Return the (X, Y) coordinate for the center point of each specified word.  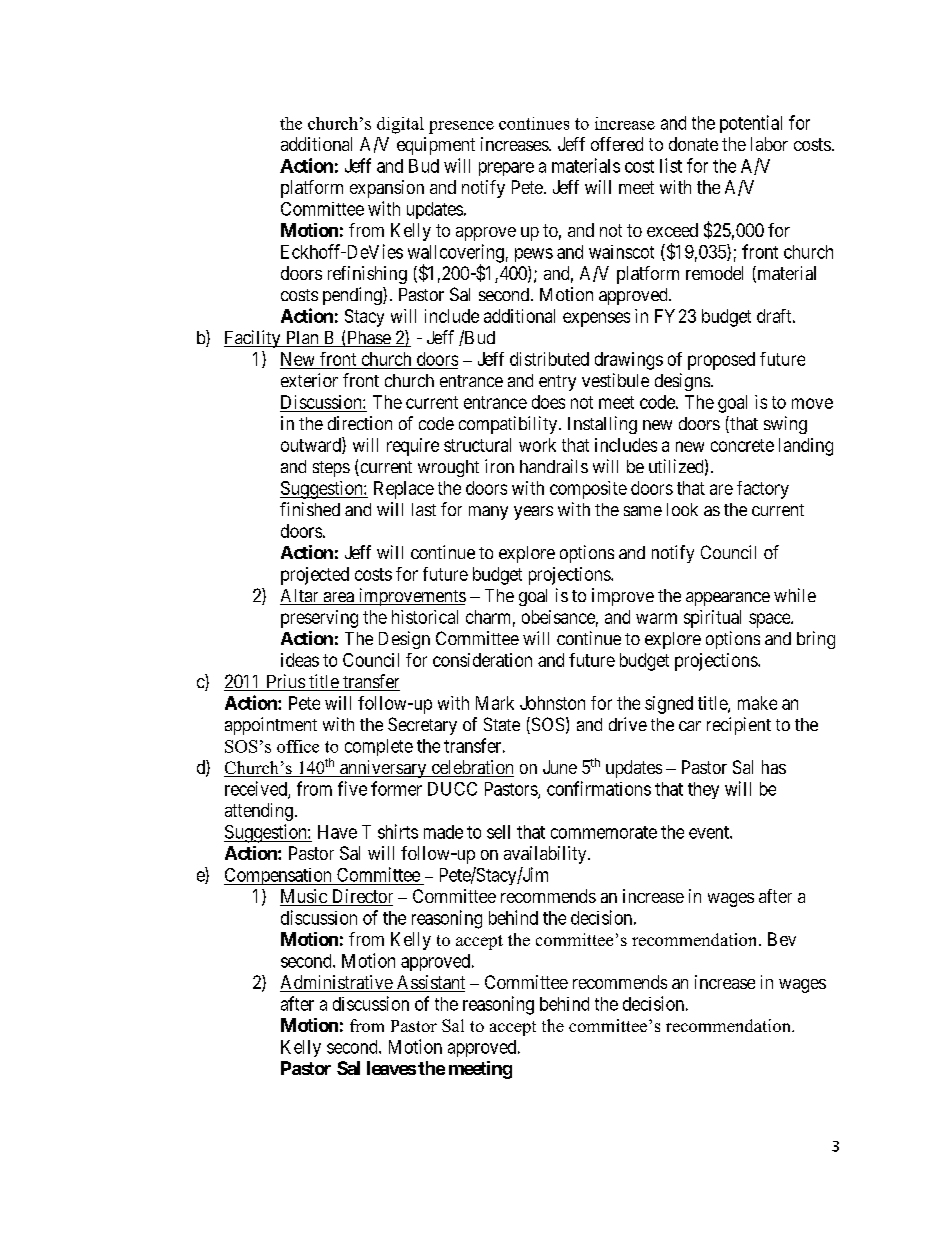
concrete (742, 445)
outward (312, 445)
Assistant (430, 983)
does (548, 402)
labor (769, 144)
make (757, 703)
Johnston (552, 703)
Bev (782, 939)
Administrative (337, 983)
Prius (285, 682)
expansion (387, 189)
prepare (506, 169)
